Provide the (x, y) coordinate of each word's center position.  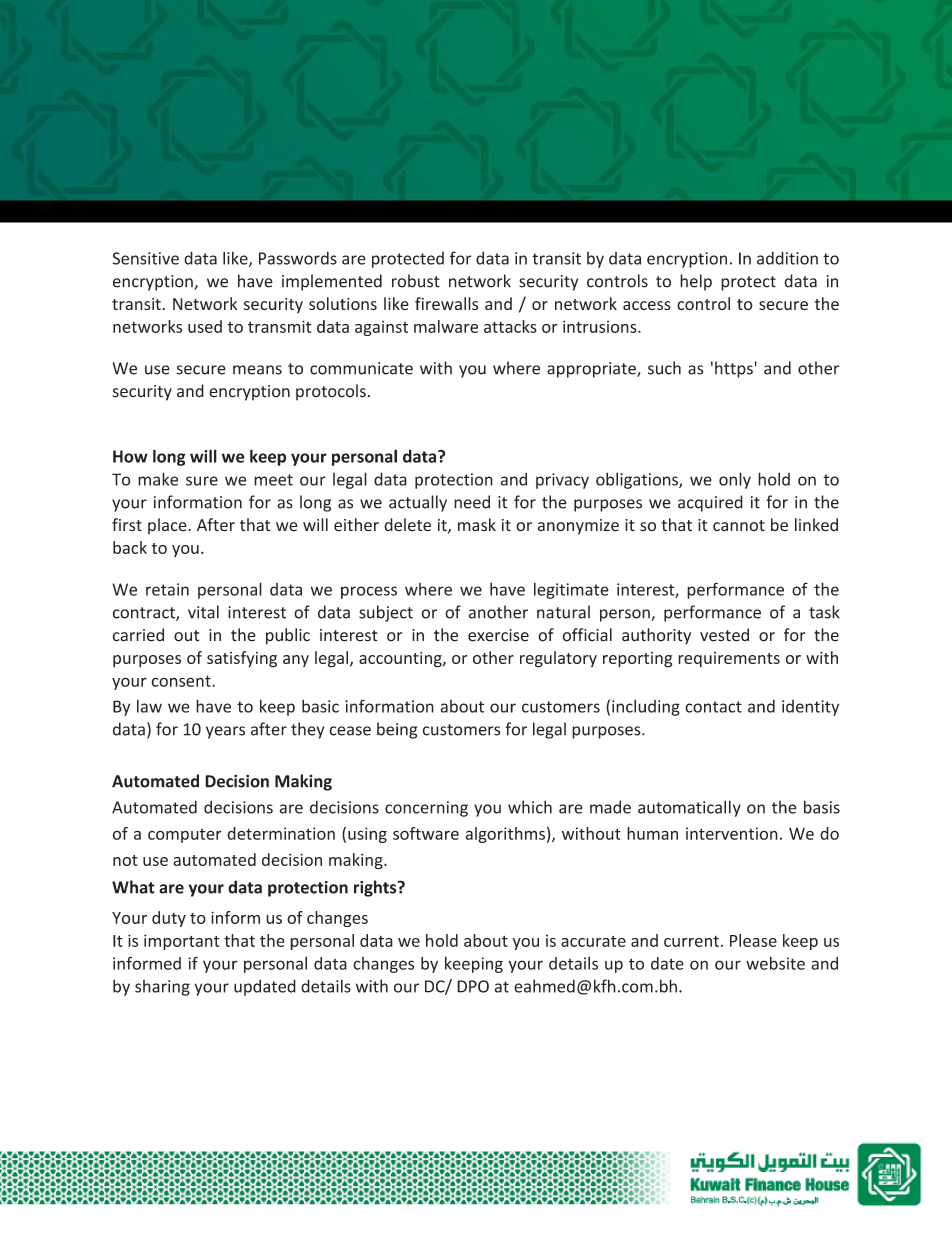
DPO (473, 986)
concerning (426, 809)
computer (185, 836)
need (472, 502)
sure (202, 481)
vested (724, 635)
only (735, 480)
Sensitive (146, 258)
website (775, 963)
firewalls (446, 303)
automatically (689, 808)
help (696, 282)
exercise (498, 635)
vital (203, 612)
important (181, 942)
